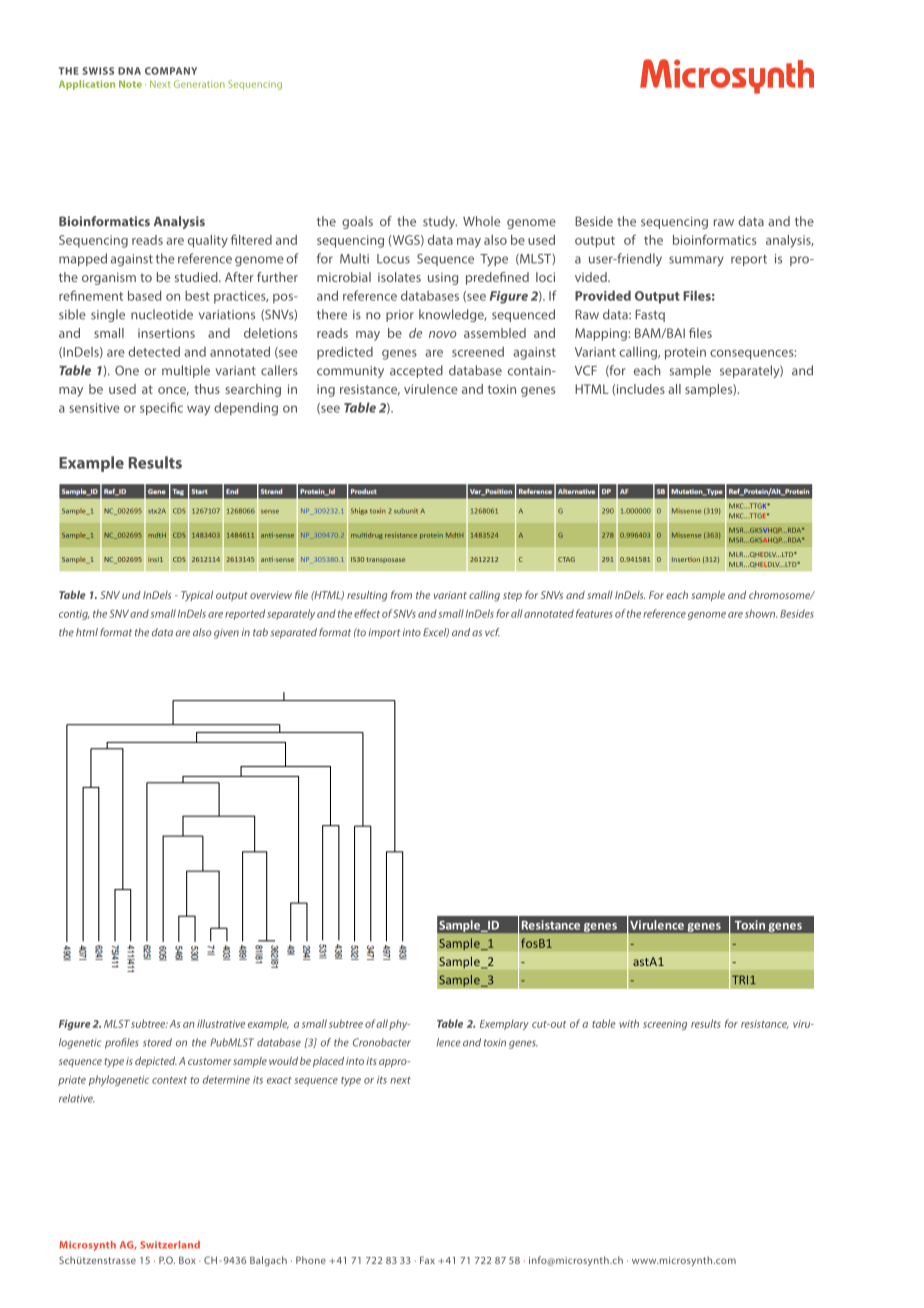 The width and height of the image is (924, 1308). What do you see at coordinates (130, 84) in the image?
I see `Note` at bounding box center [130, 84].
